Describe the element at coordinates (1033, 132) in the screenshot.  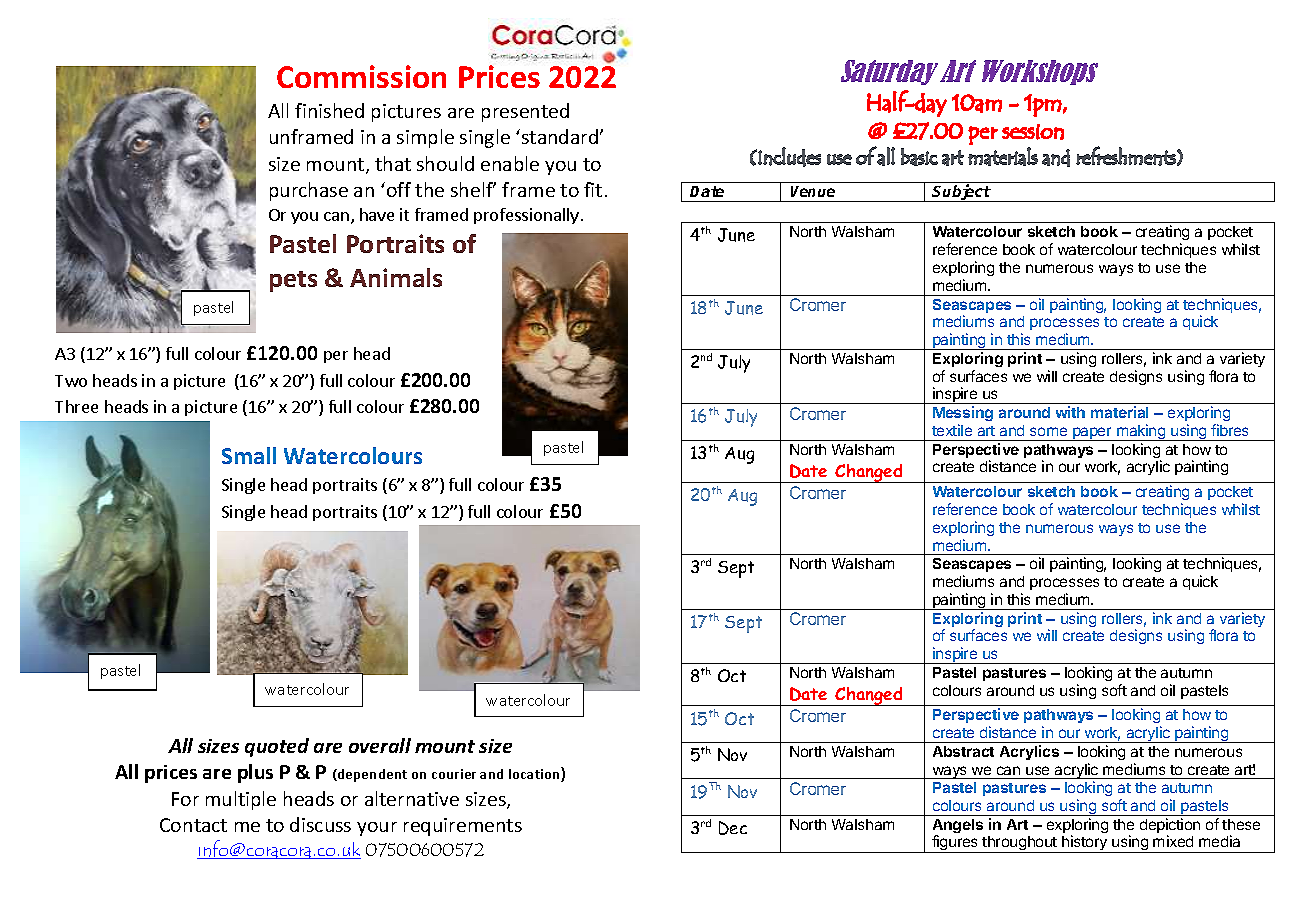
I see `session` at that location.
